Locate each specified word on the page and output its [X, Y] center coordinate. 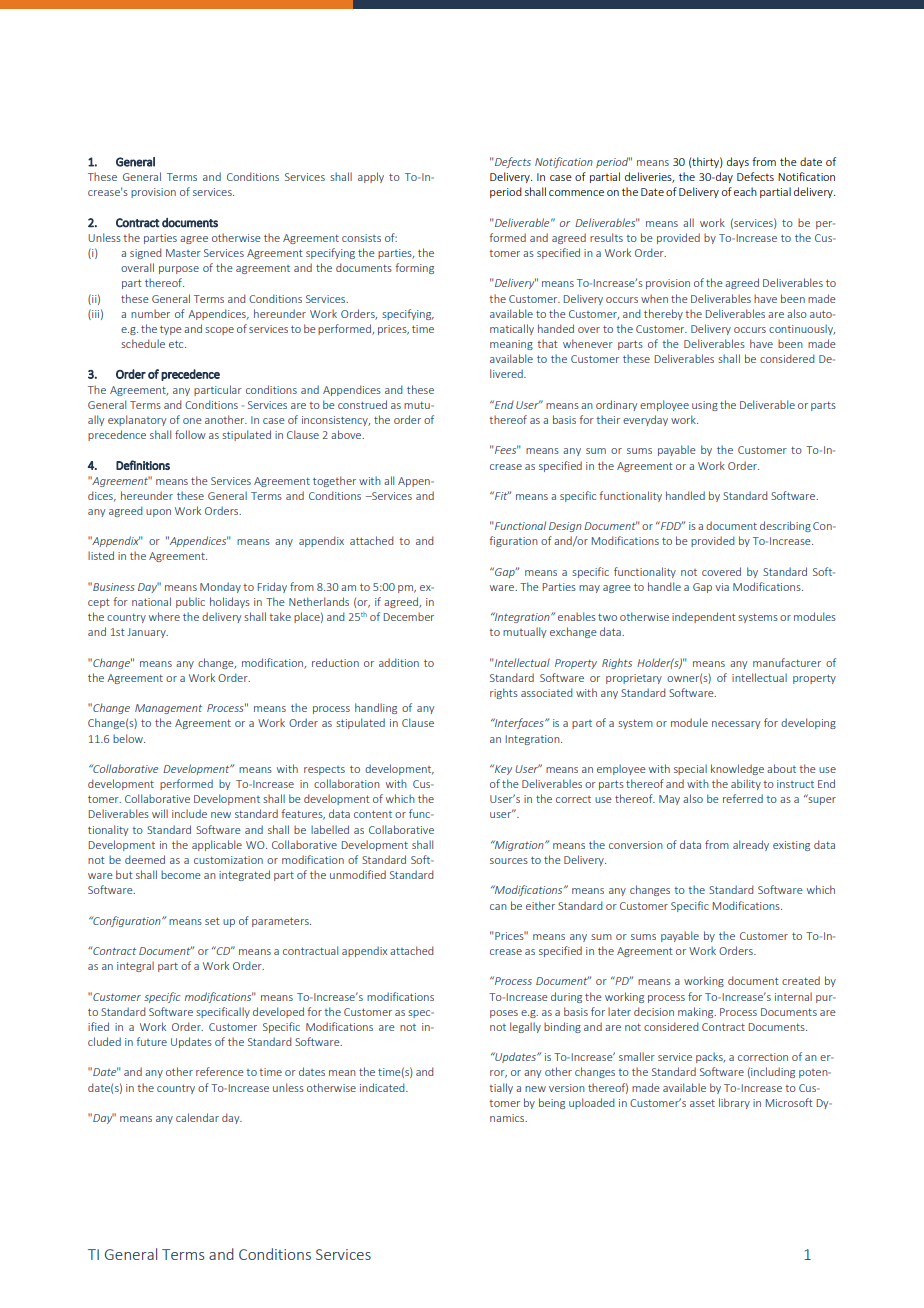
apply [371, 177]
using [705, 406]
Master [183, 253]
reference [220, 1071]
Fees [505, 449]
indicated [383, 1087]
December [409, 616]
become [181, 874]
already [751, 845]
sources [509, 861]
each [745, 191]
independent [703, 617]
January [147, 633]
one [192, 421]
